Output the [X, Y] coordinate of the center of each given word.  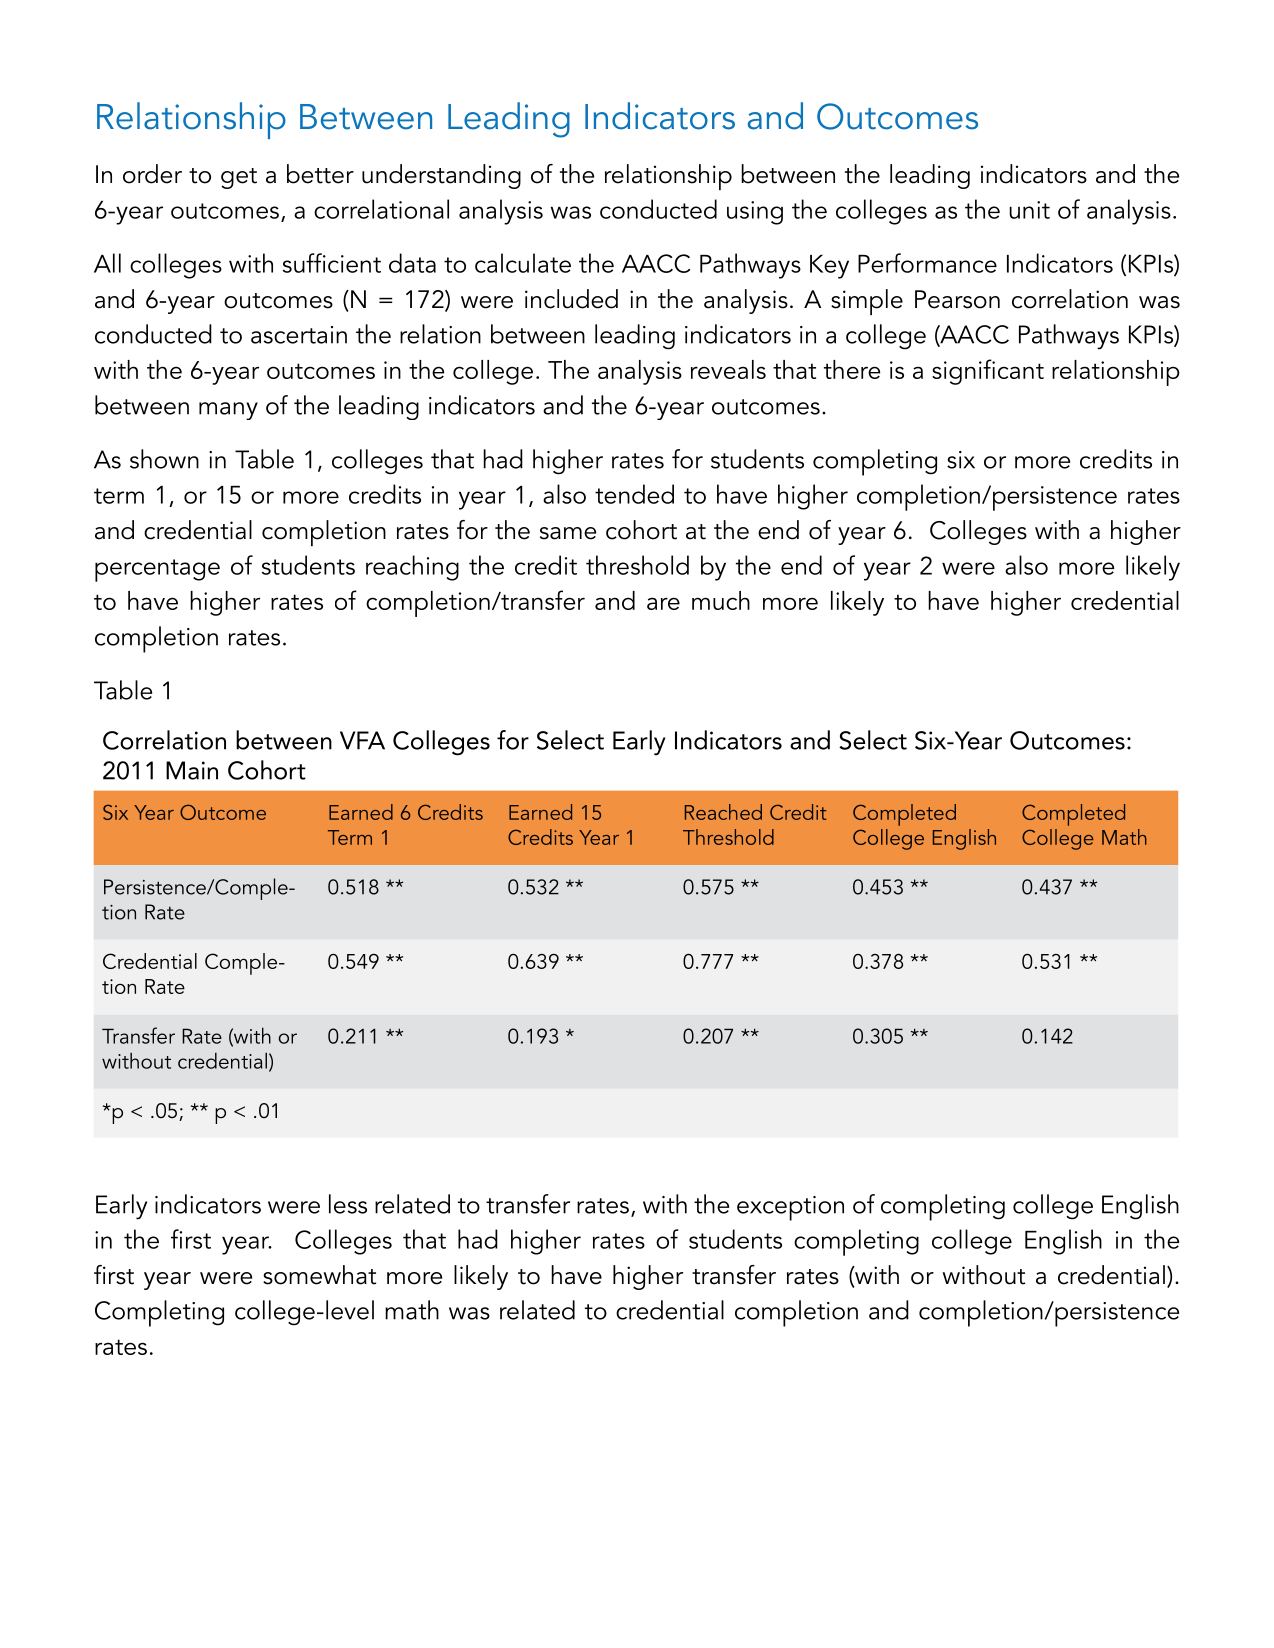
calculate [523, 263]
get [239, 178]
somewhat [319, 1275]
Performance [927, 263]
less [348, 1204]
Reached [723, 812]
